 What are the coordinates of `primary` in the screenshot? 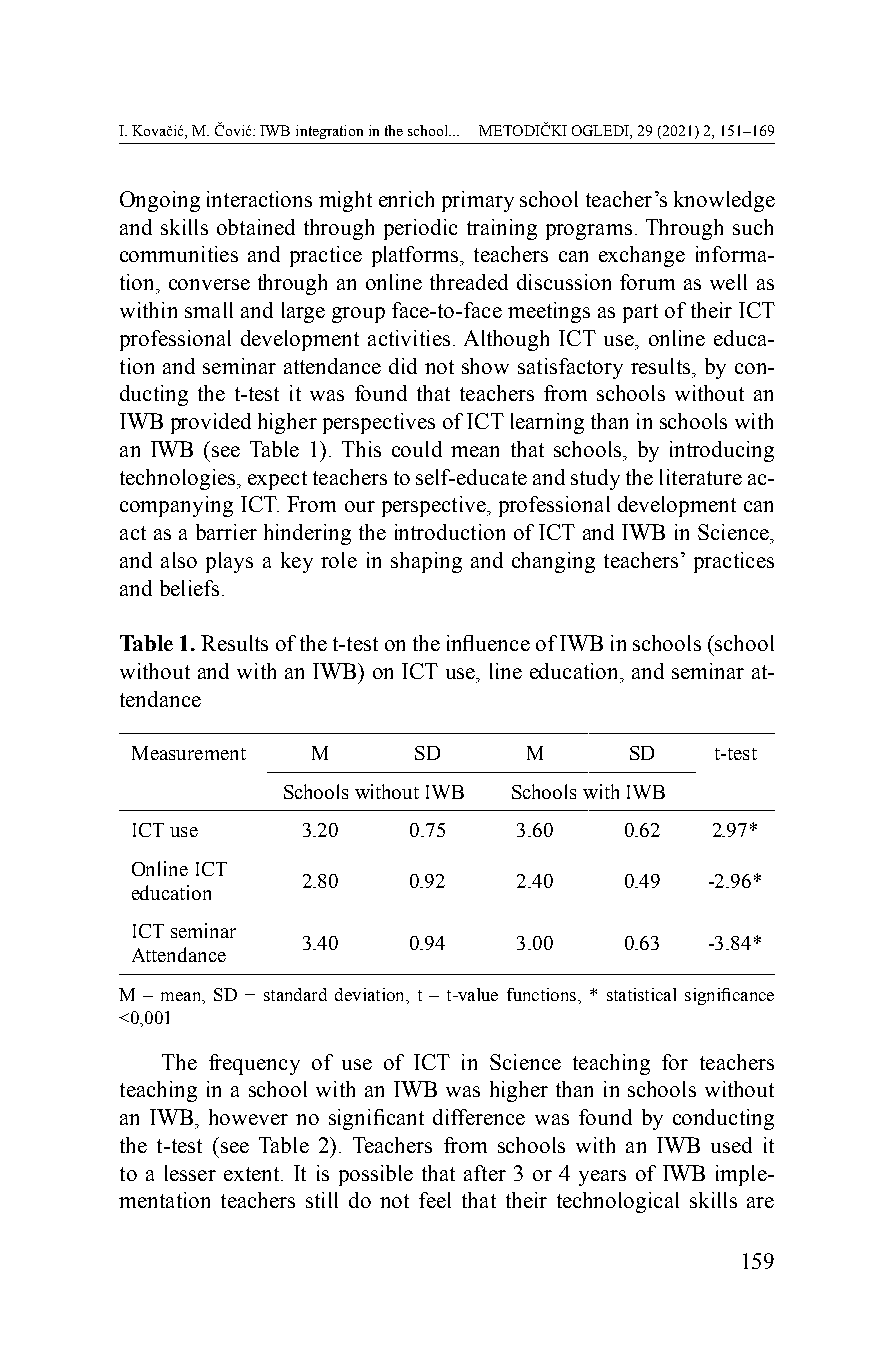 It's located at (478, 201).
